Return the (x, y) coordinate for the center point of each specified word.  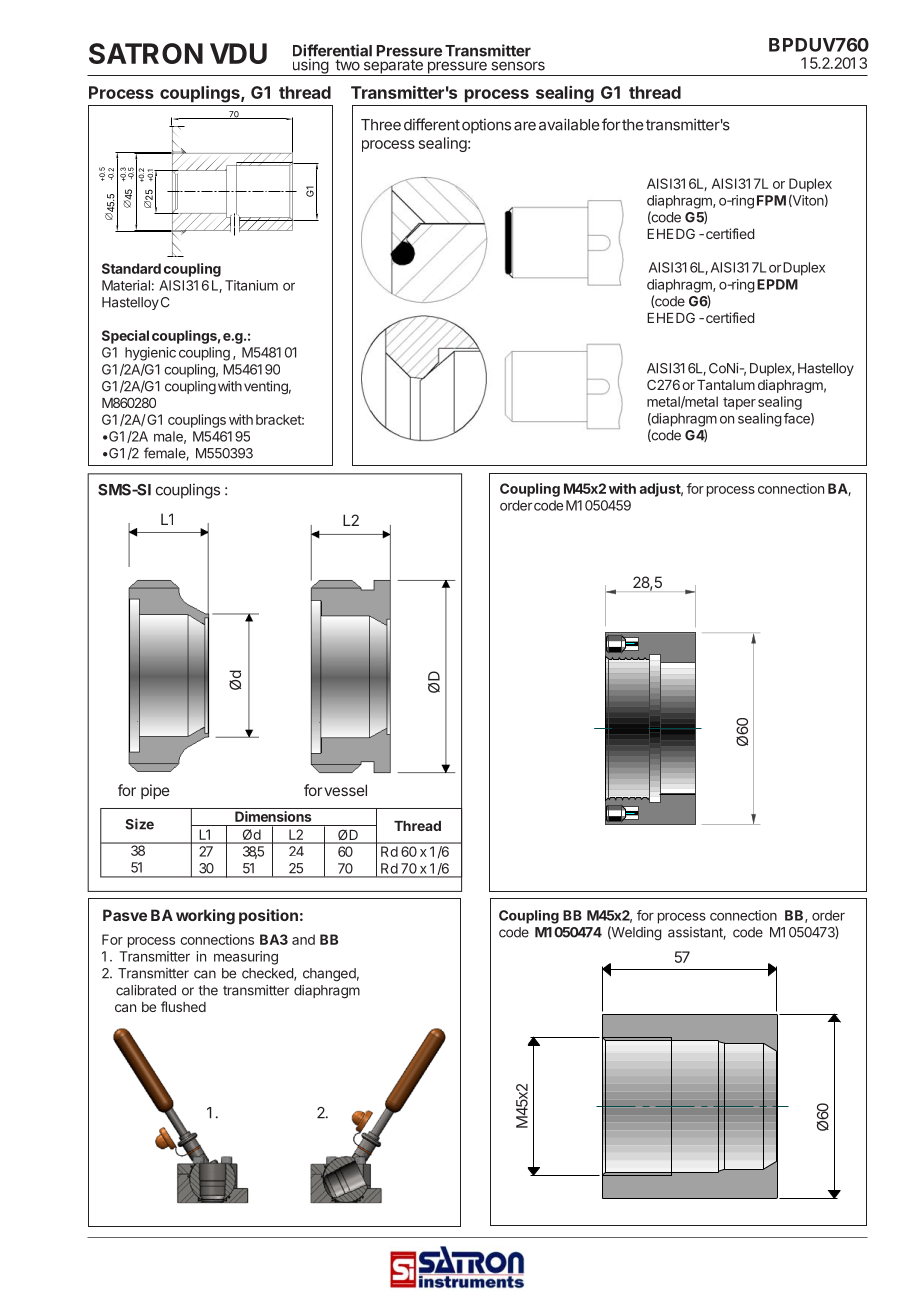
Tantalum (726, 385)
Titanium (251, 285)
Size (139, 824)
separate (393, 67)
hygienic (150, 354)
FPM (771, 200)
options (486, 126)
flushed (183, 1006)
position (268, 916)
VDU (238, 53)
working (205, 917)
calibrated (146, 990)
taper (739, 403)
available (569, 124)
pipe (155, 791)
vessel (345, 790)
